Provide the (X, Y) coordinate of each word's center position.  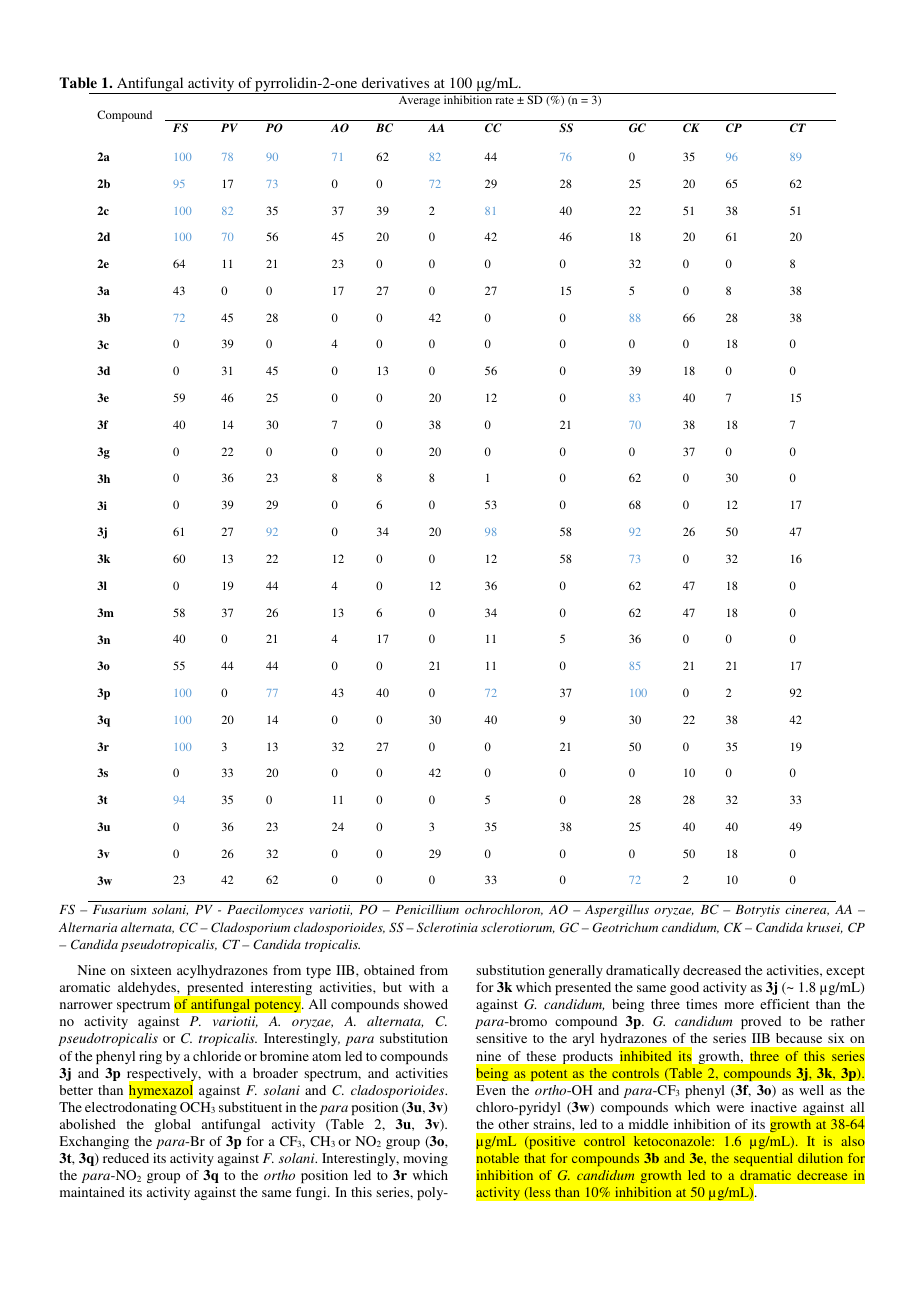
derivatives (395, 82)
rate (504, 100)
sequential (763, 1159)
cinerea (807, 910)
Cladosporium (250, 928)
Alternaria (88, 927)
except (845, 972)
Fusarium (119, 909)
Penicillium (427, 909)
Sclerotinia (447, 927)
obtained (389, 970)
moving (425, 1159)
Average (419, 101)
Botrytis (757, 911)
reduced (126, 1158)
